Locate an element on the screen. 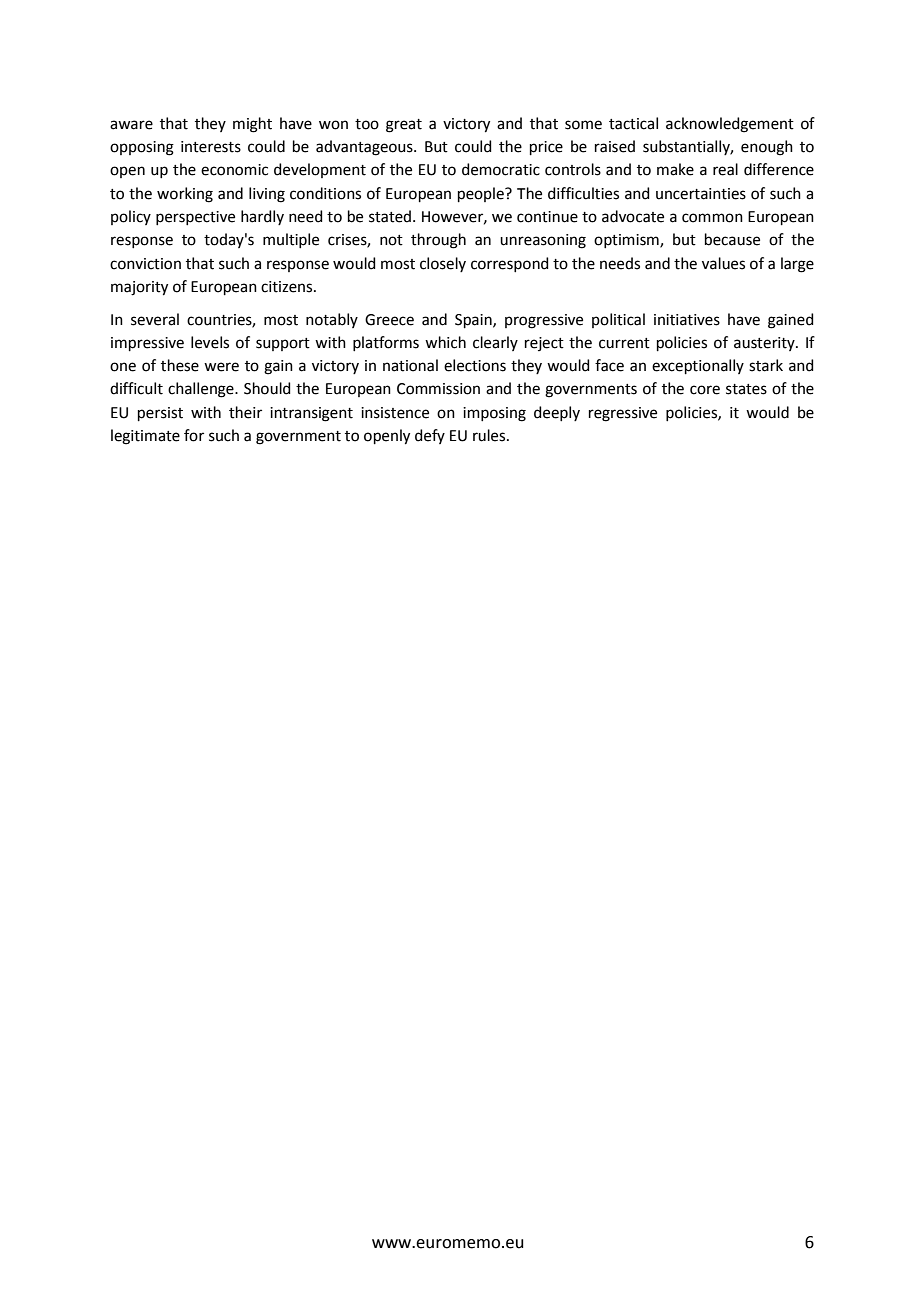  values is located at coordinates (723, 263).
